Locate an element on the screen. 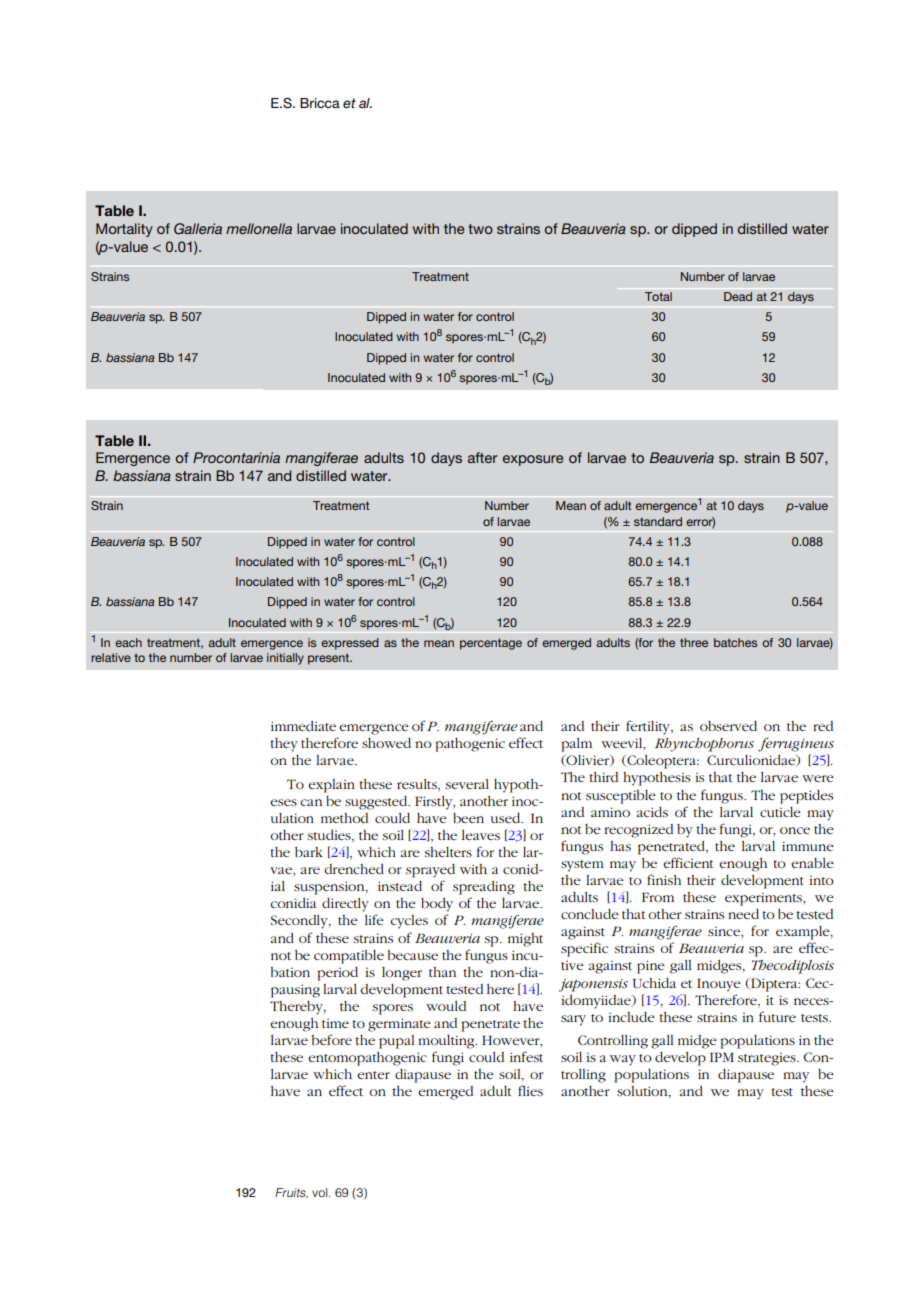 The image size is (924, 1308). Fruits is located at coordinates (291, 1193).
